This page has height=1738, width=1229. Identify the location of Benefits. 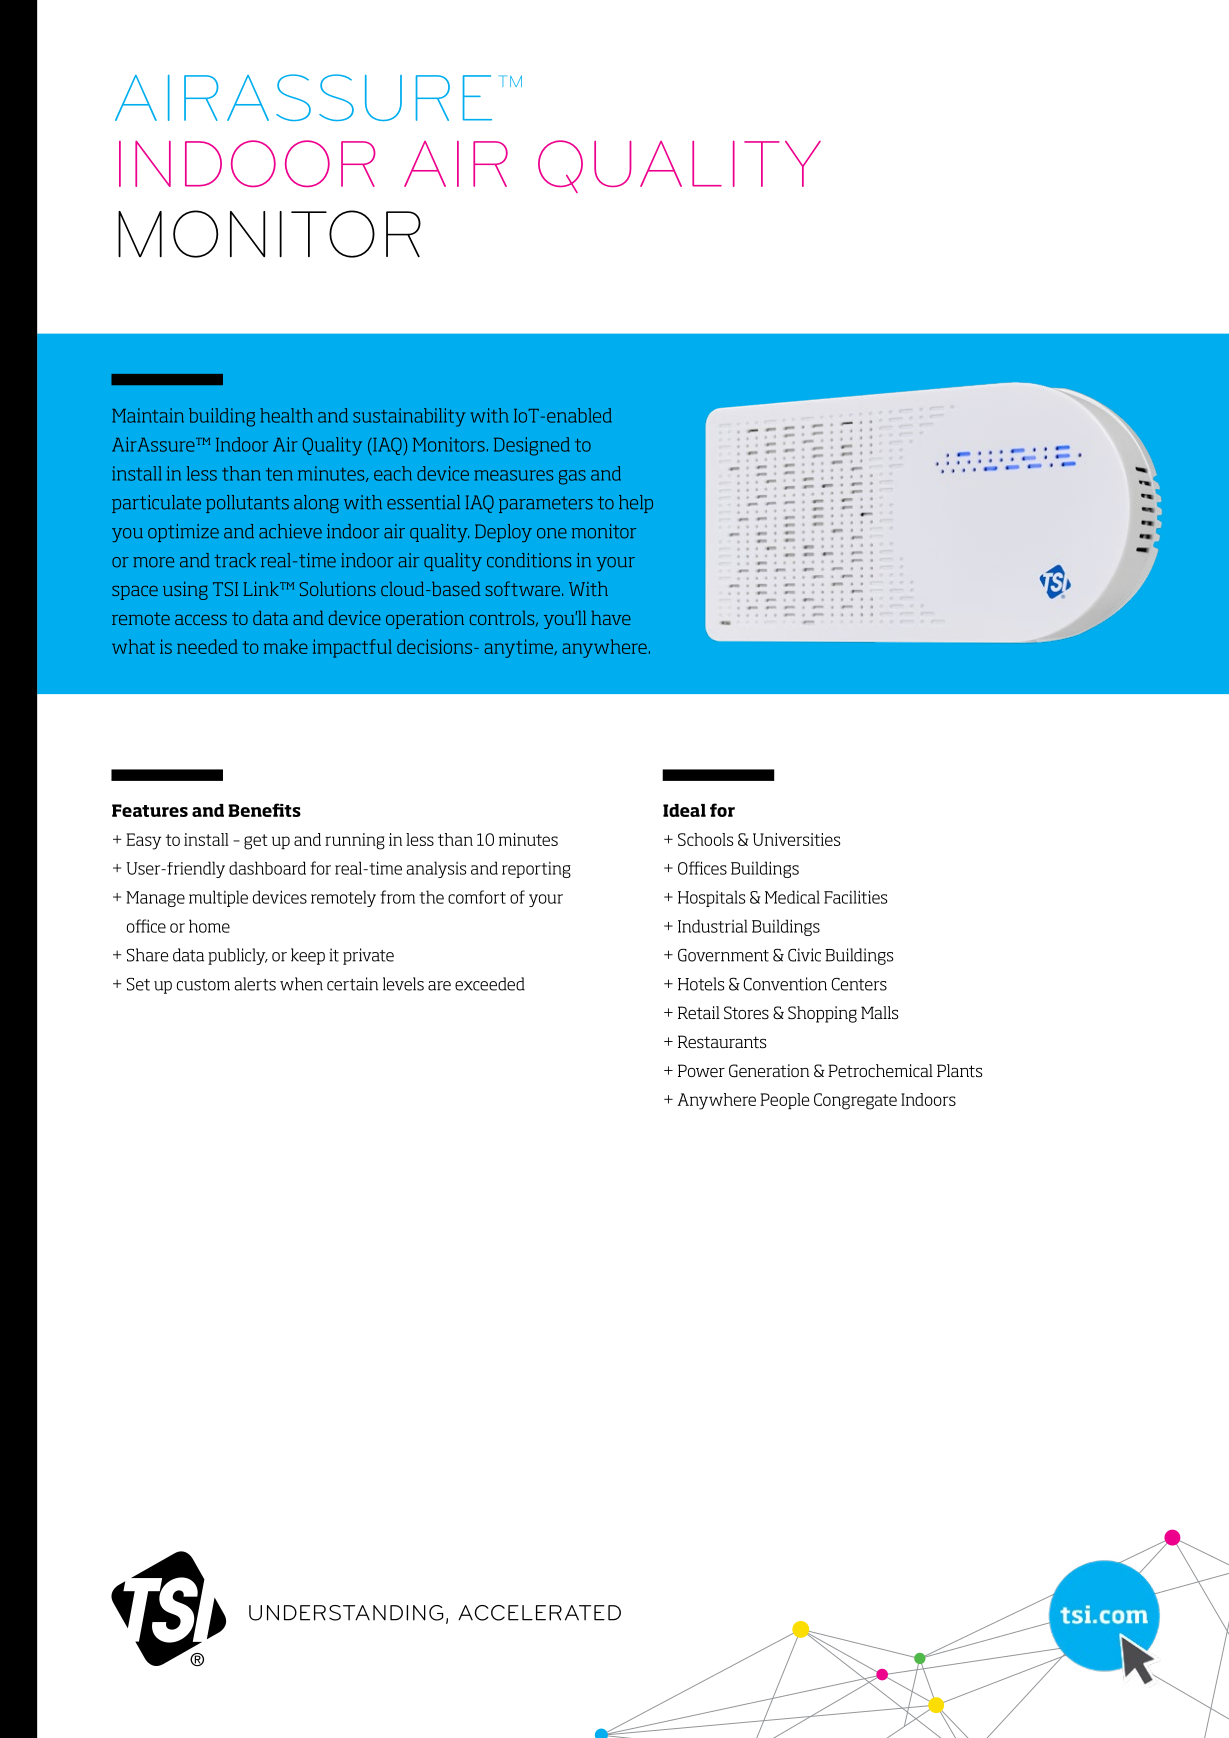
(264, 810).
